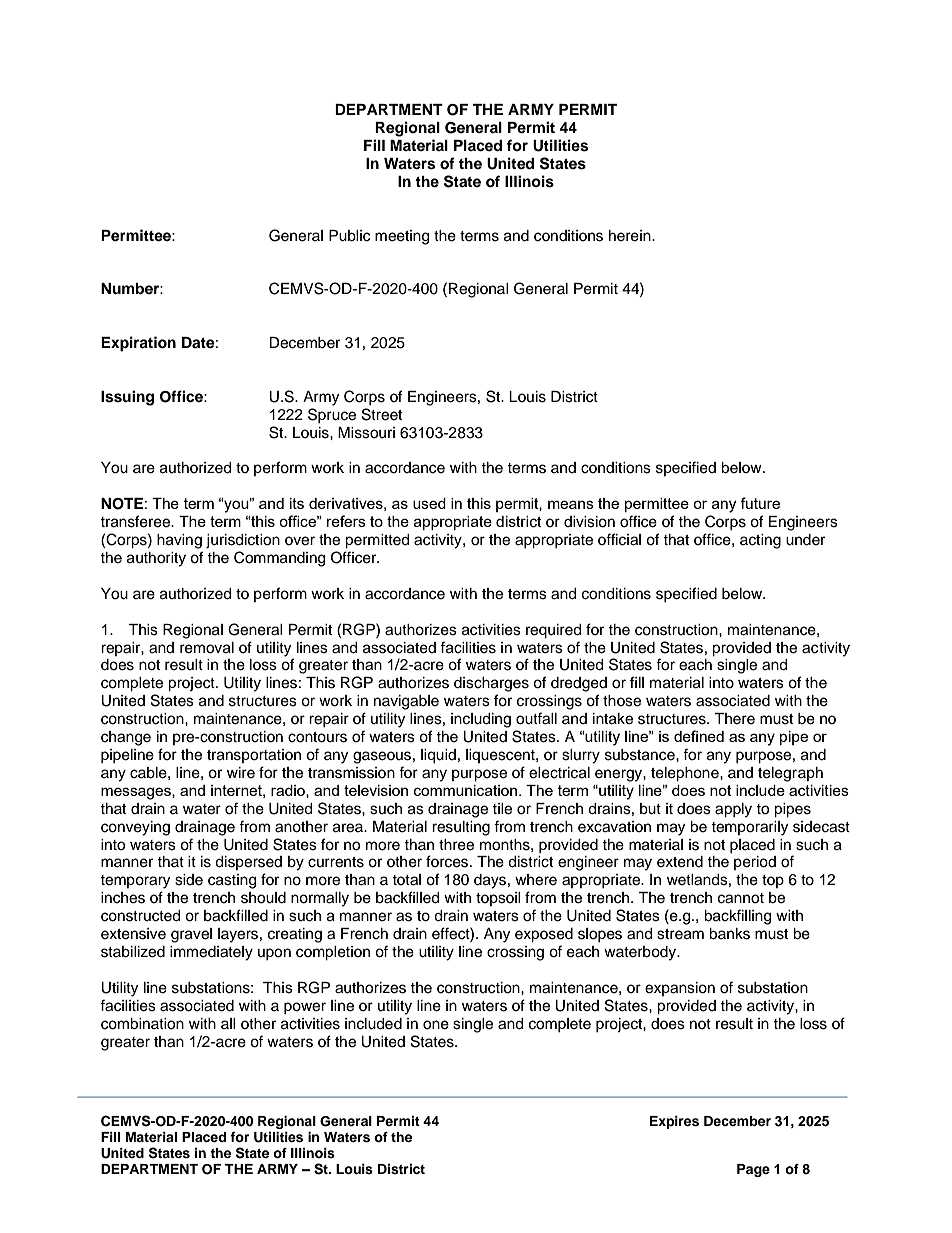 The width and height of the screenshot is (952, 1233). What do you see at coordinates (553, 631) in the screenshot?
I see `required` at bounding box center [553, 631].
